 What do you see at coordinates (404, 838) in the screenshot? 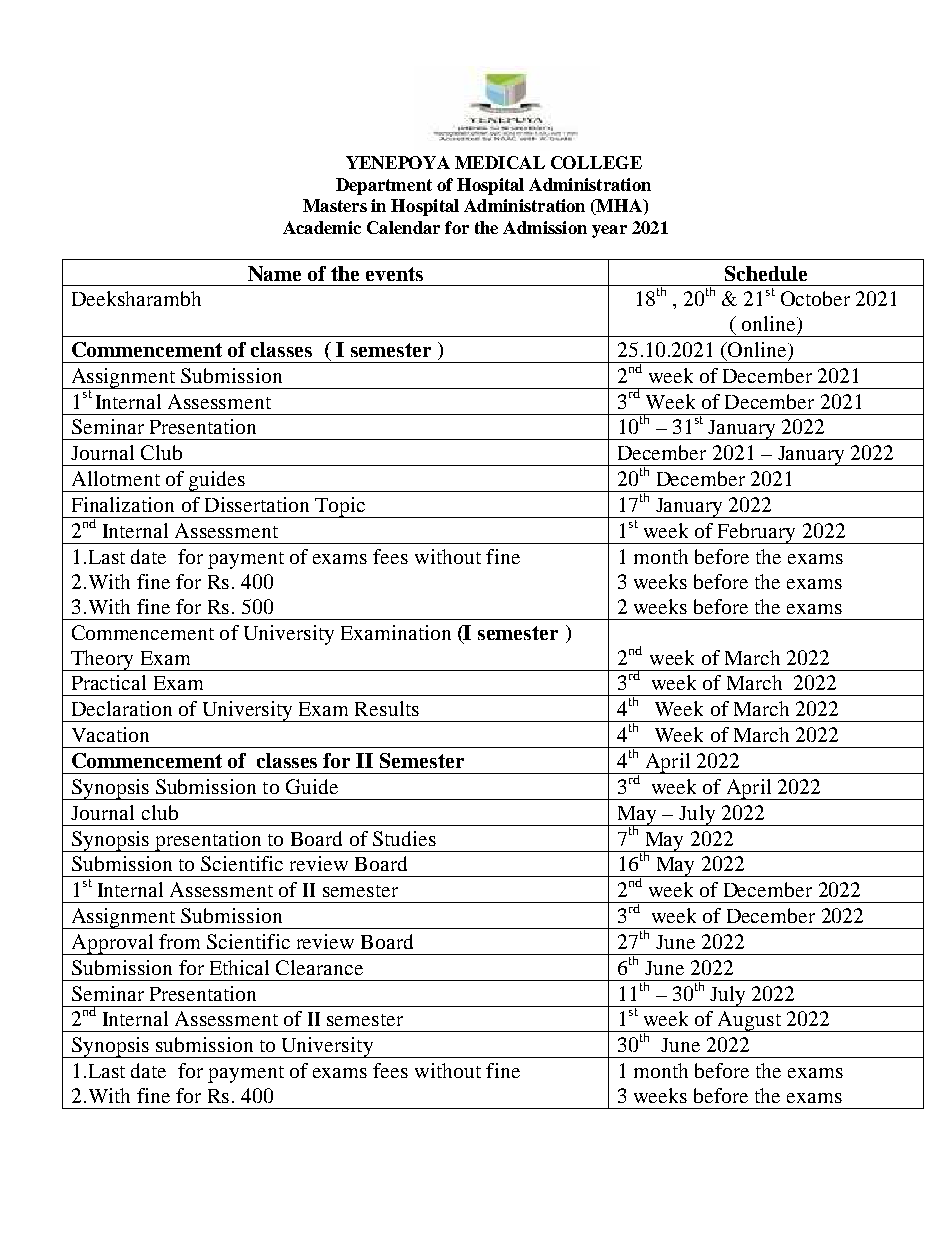
I see `Studies` at bounding box center [404, 838].
